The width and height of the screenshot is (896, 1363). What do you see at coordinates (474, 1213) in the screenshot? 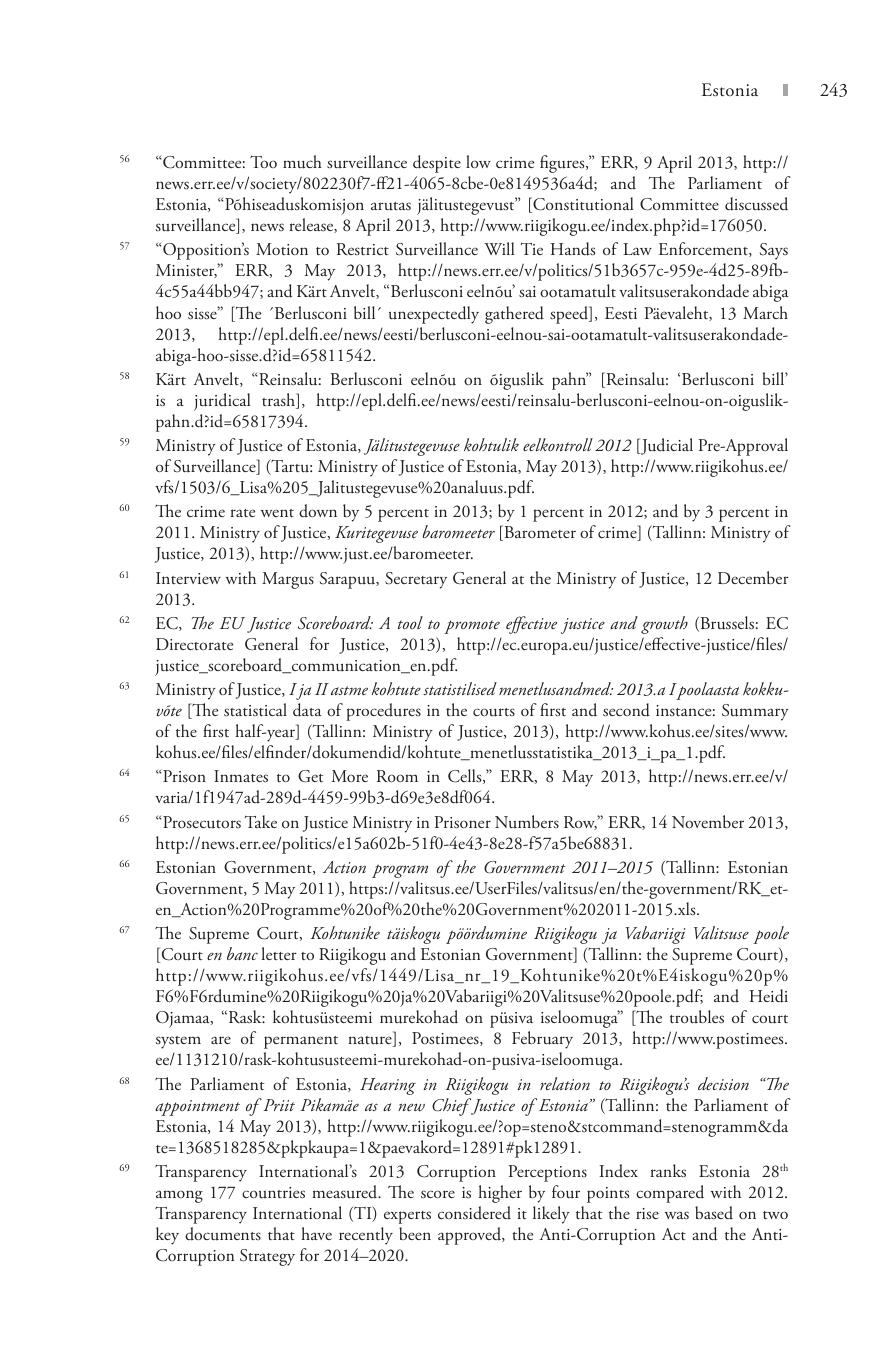
I see `considered` at bounding box center [474, 1213].
